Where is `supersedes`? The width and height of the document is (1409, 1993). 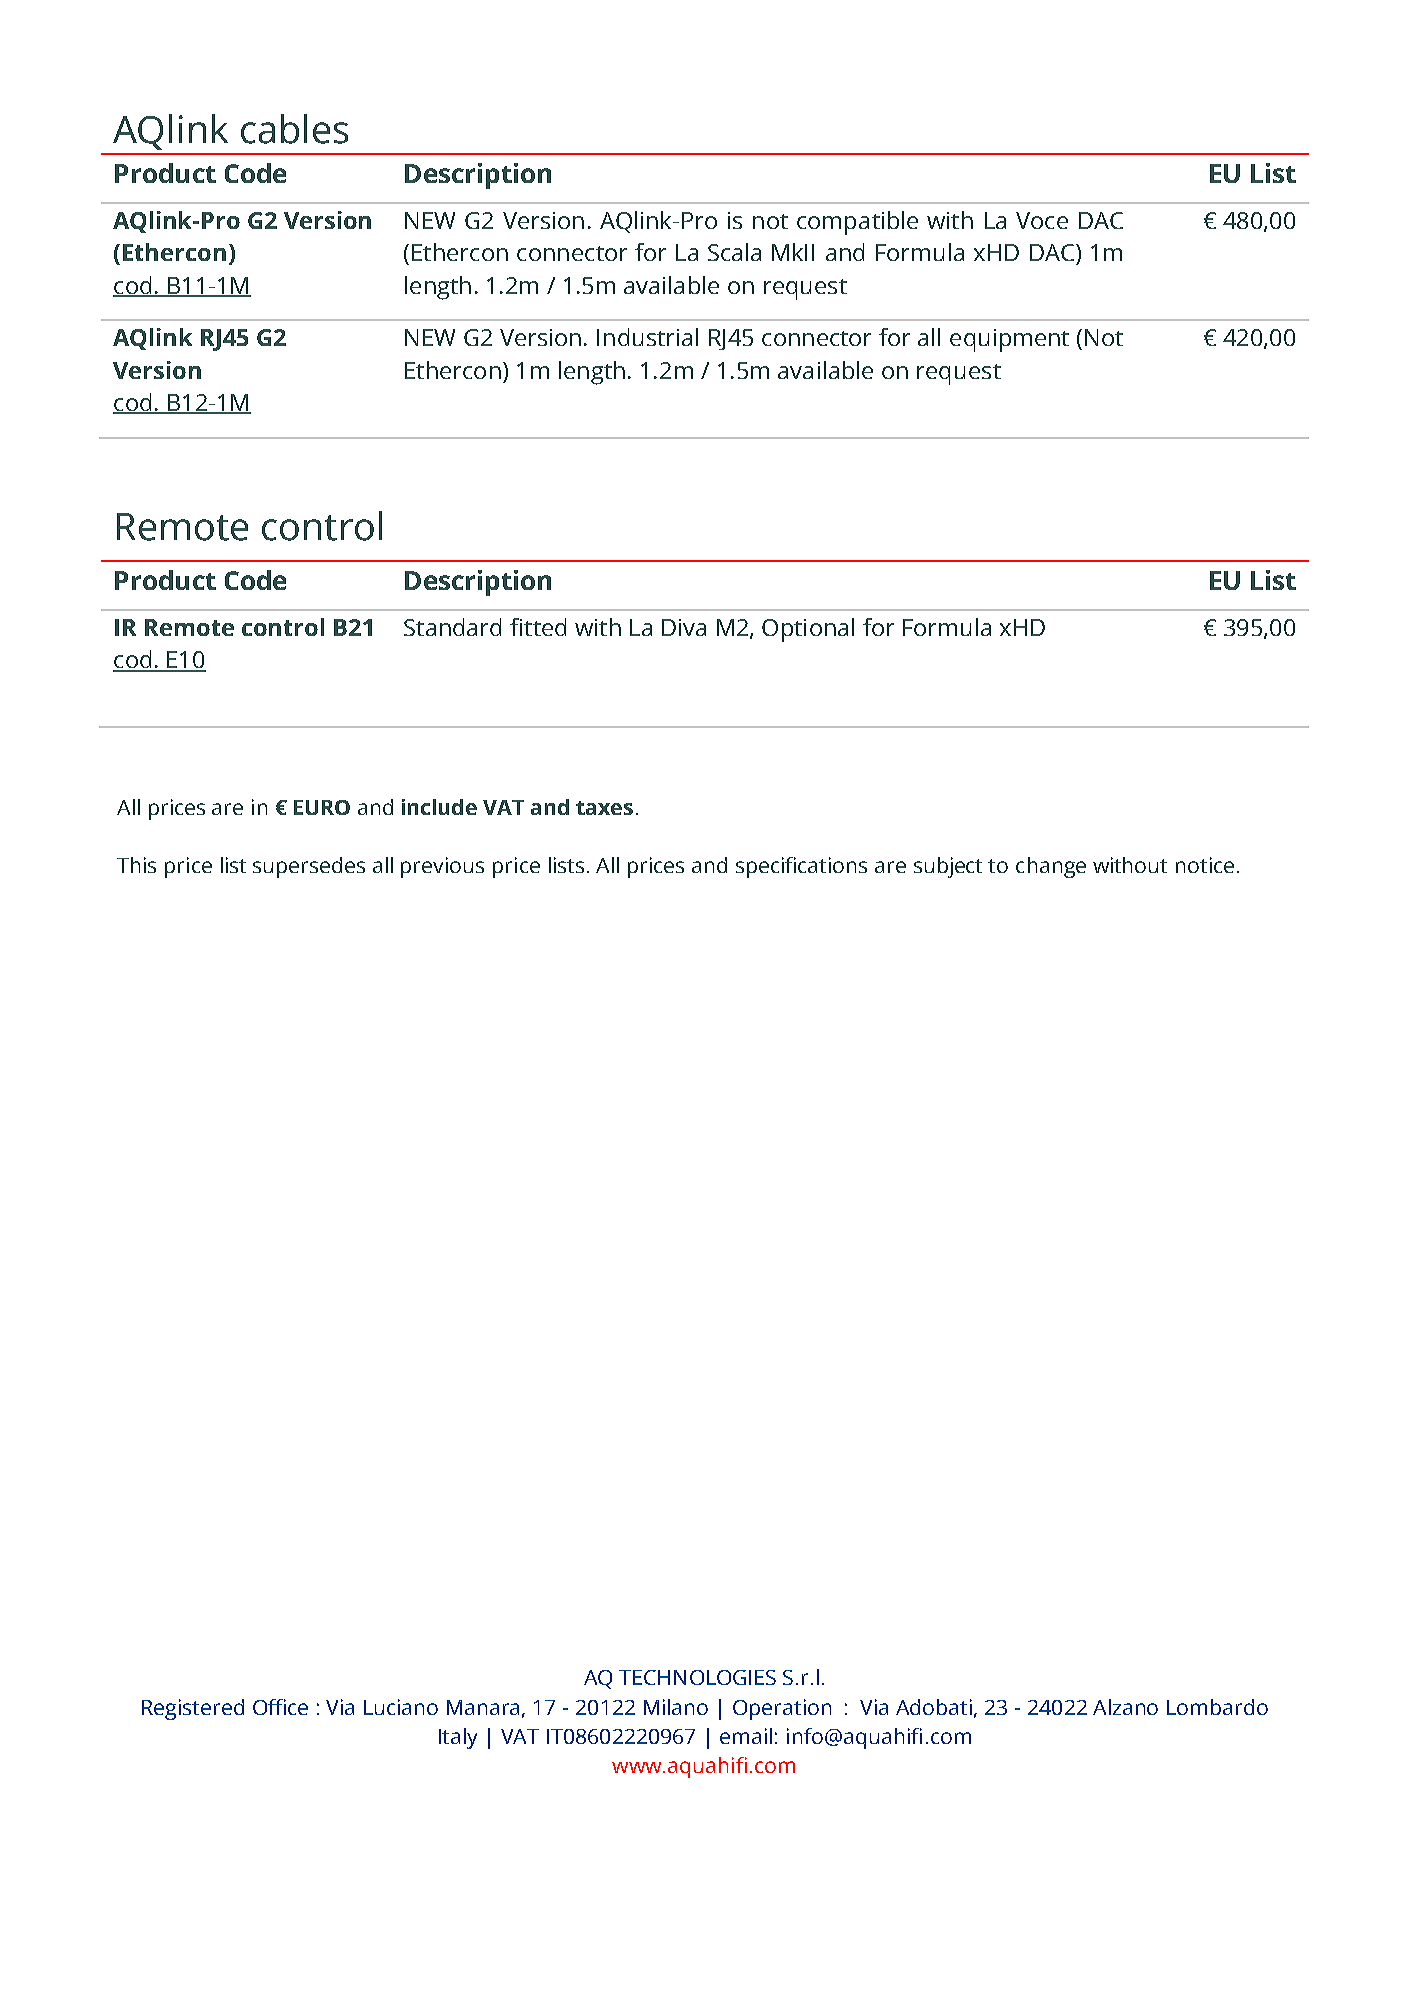
supersedes is located at coordinates (309, 867).
